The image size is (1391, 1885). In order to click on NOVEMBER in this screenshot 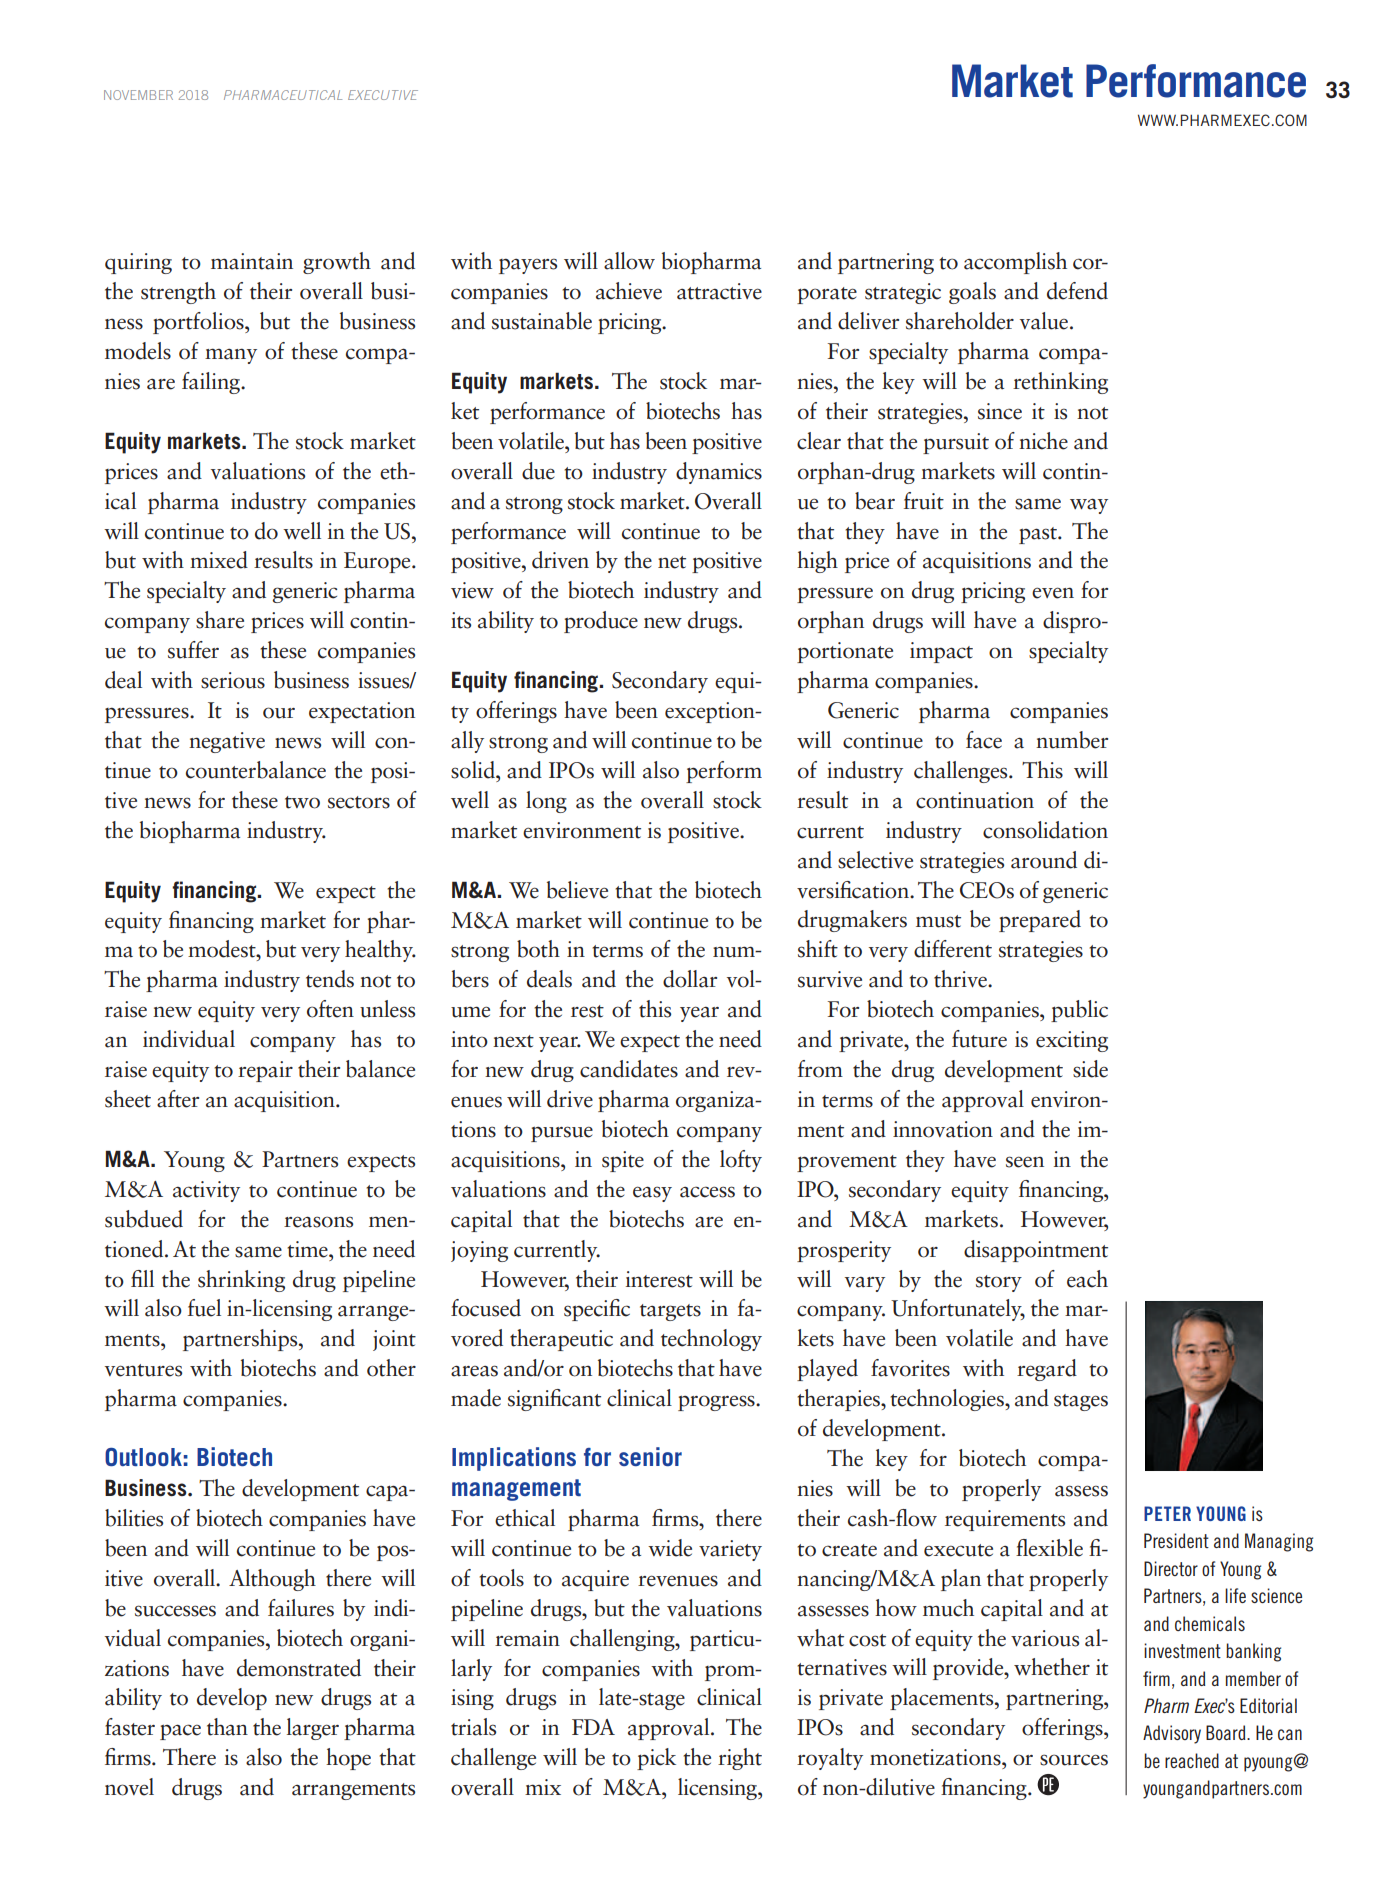, I will do `click(138, 95)`.
